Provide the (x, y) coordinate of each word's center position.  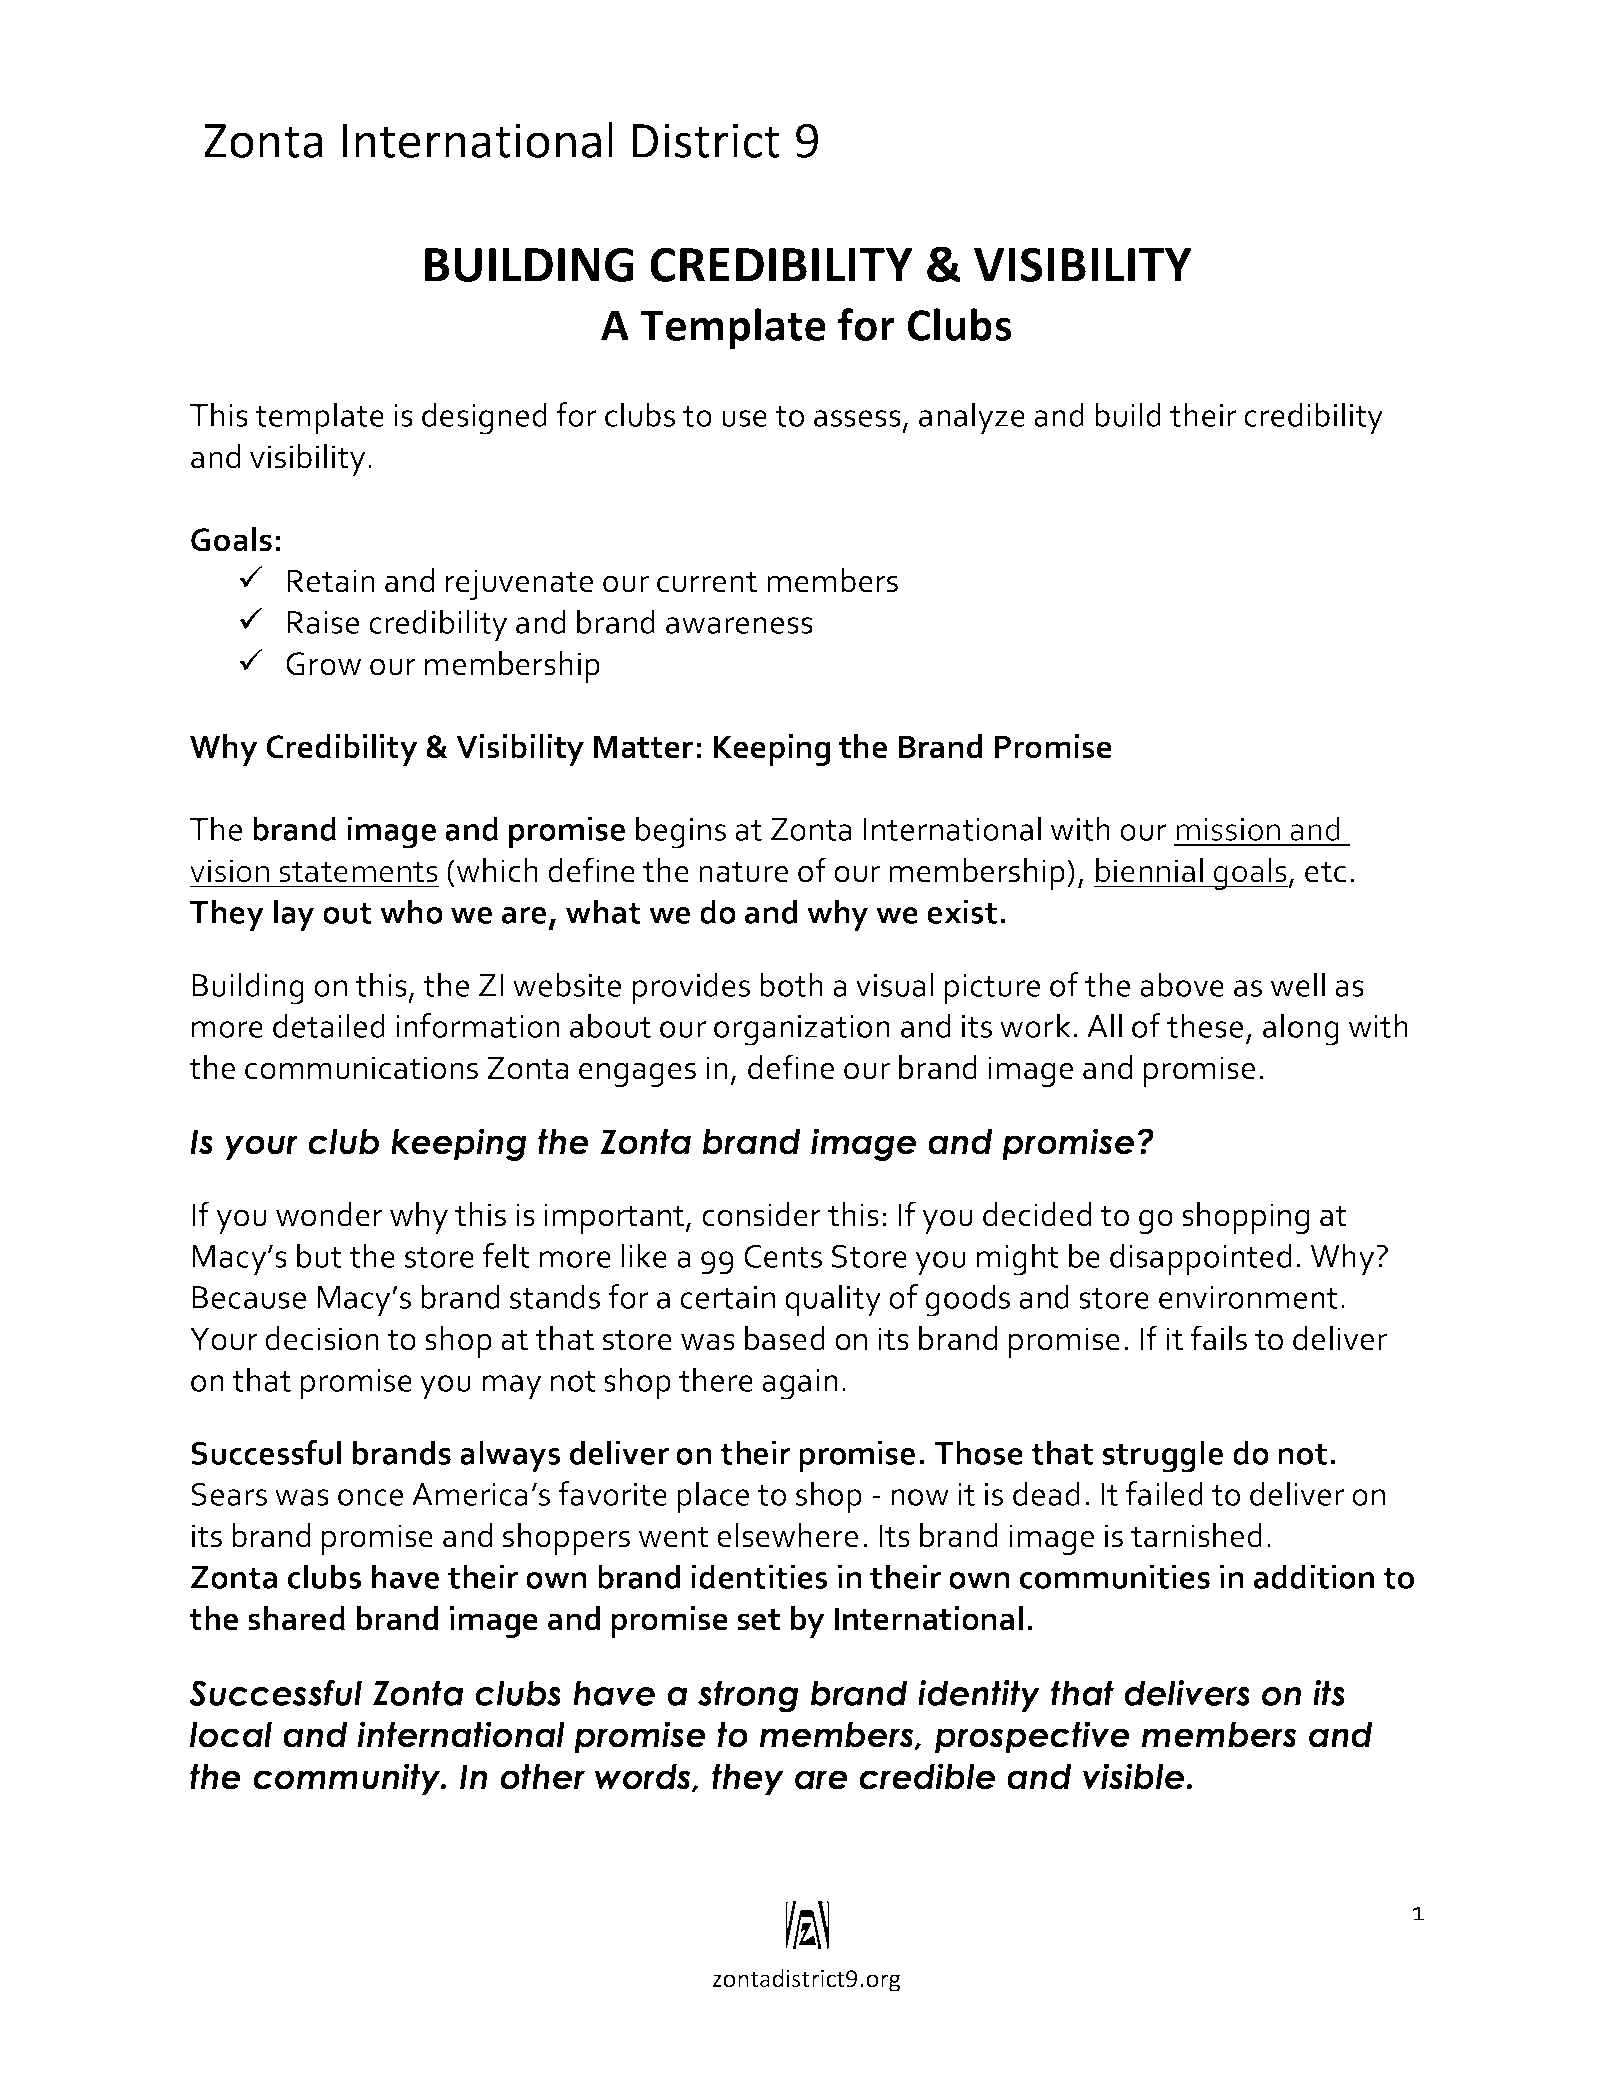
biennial (1149, 870)
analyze (972, 418)
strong (748, 1696)
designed (484, 418)
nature (743, 872)
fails (1219, 1338)
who (411, 911)
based (785, 1338)
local (231, 1735)
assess (857, 418)
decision (322, 1338)
